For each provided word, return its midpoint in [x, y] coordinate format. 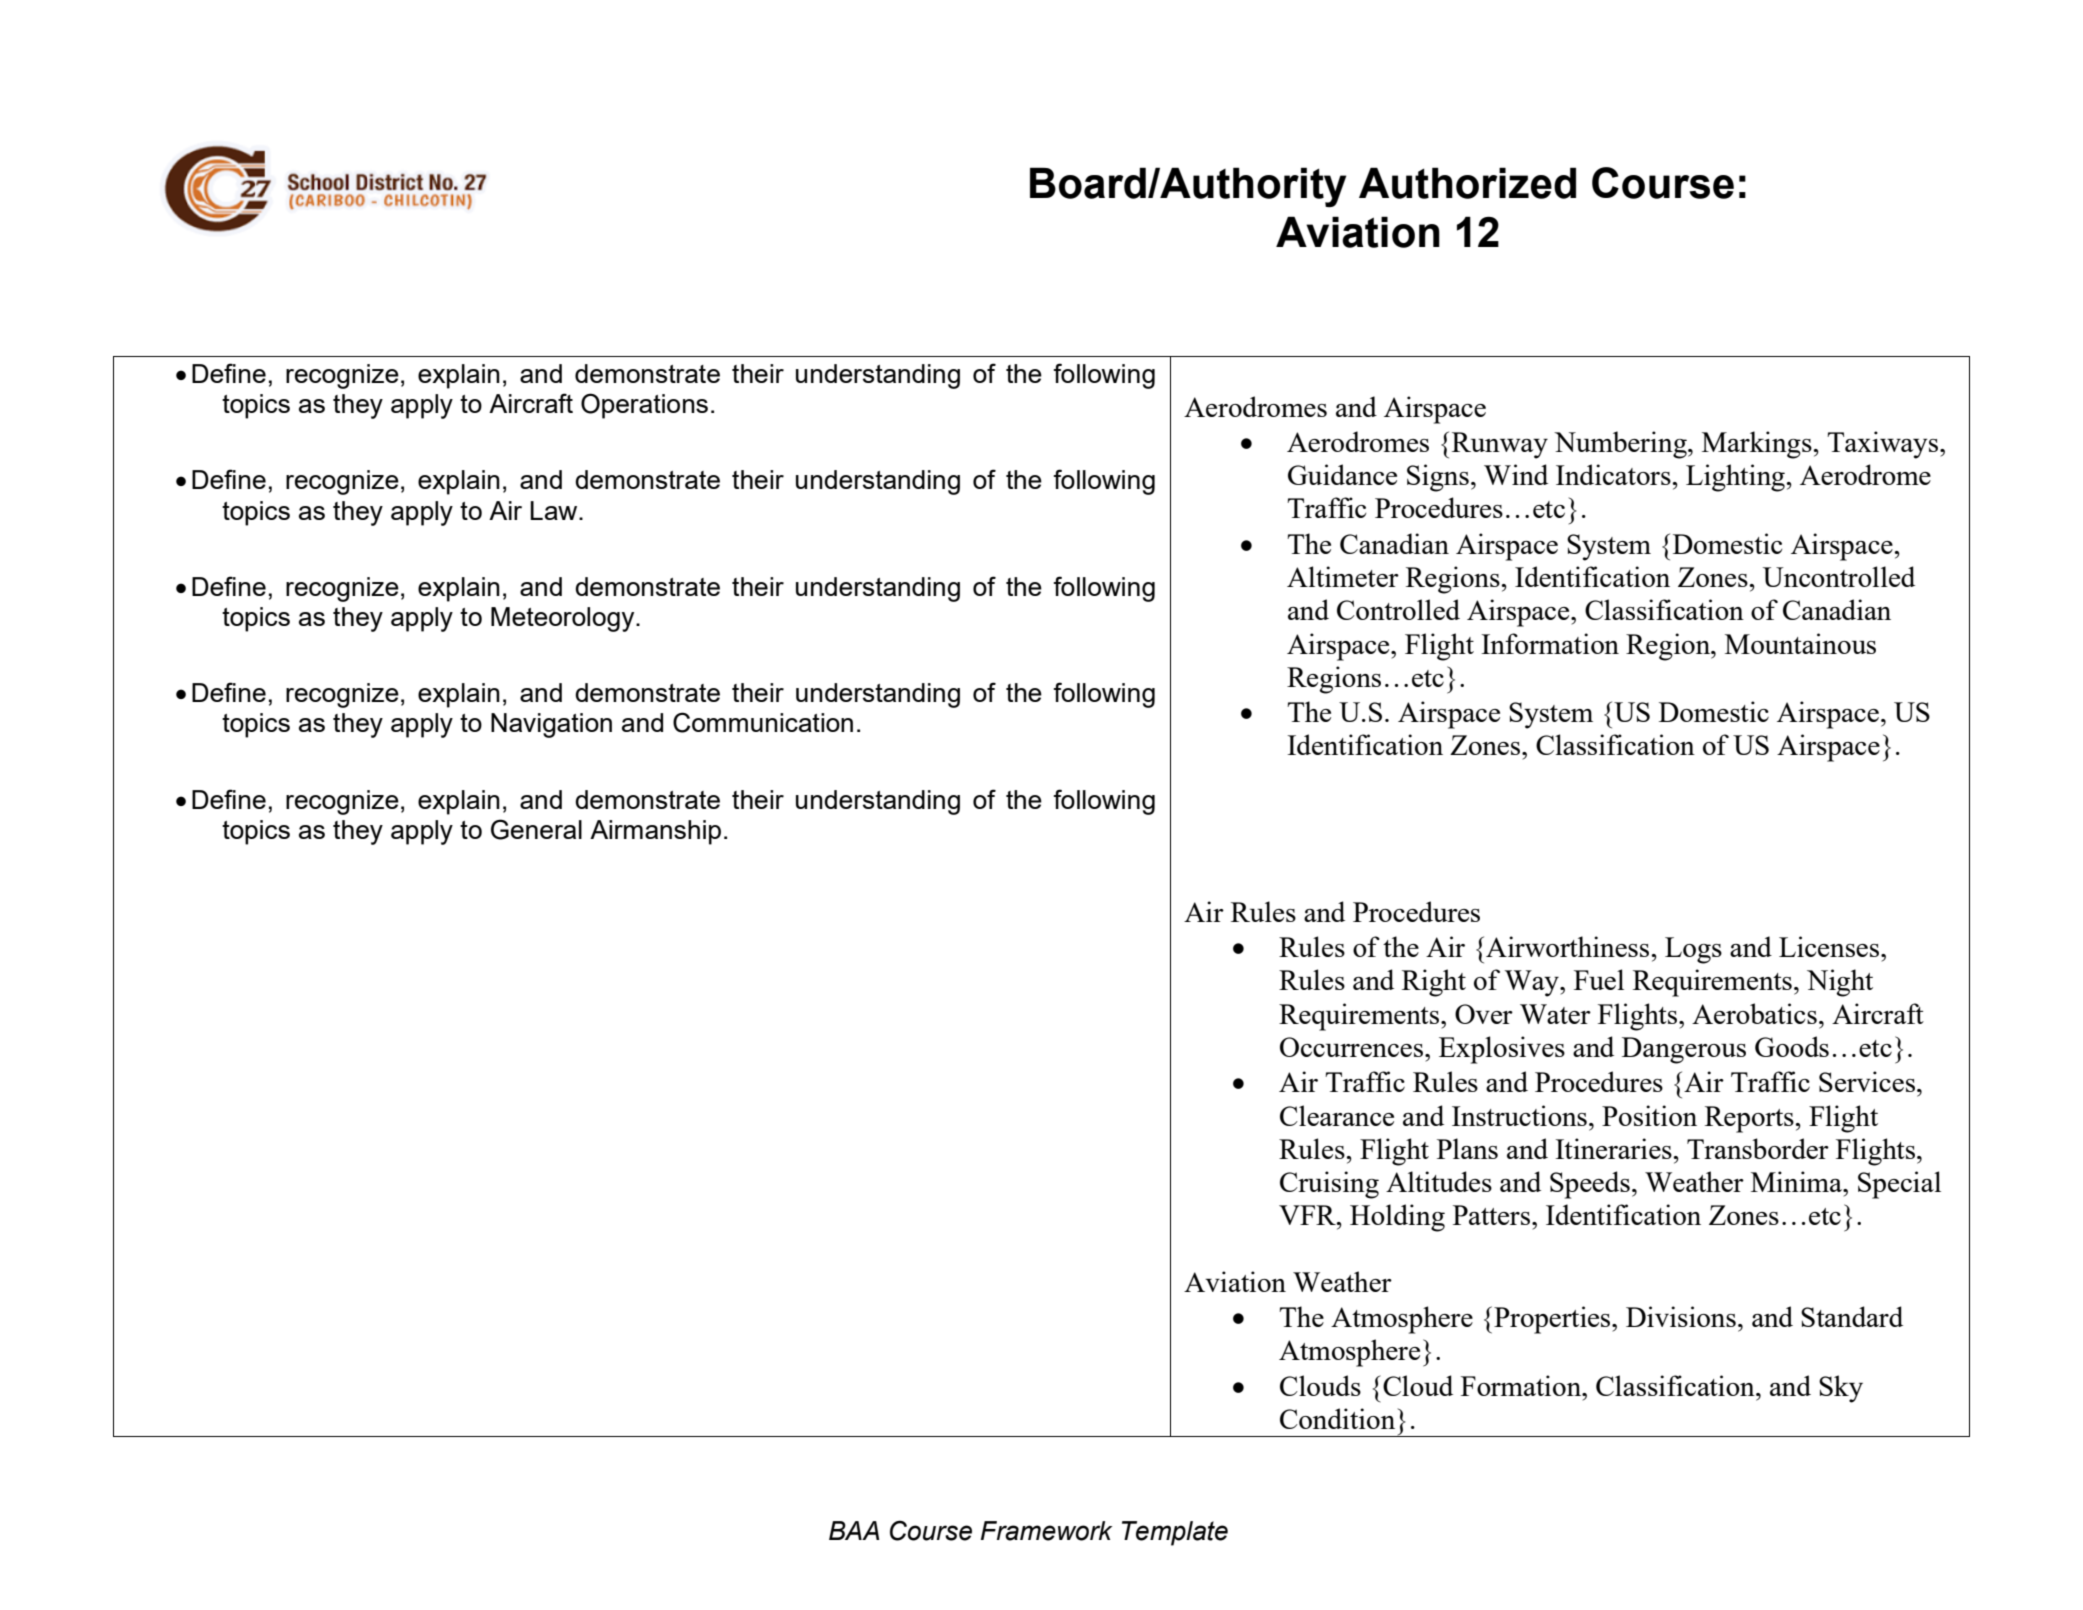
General [536, 829]
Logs [1693, 950]
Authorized [1467, 183]
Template [1175, 1533]
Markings [1758, 445]
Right [1434, 983]
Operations [644, 406]
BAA [854, 1530]
